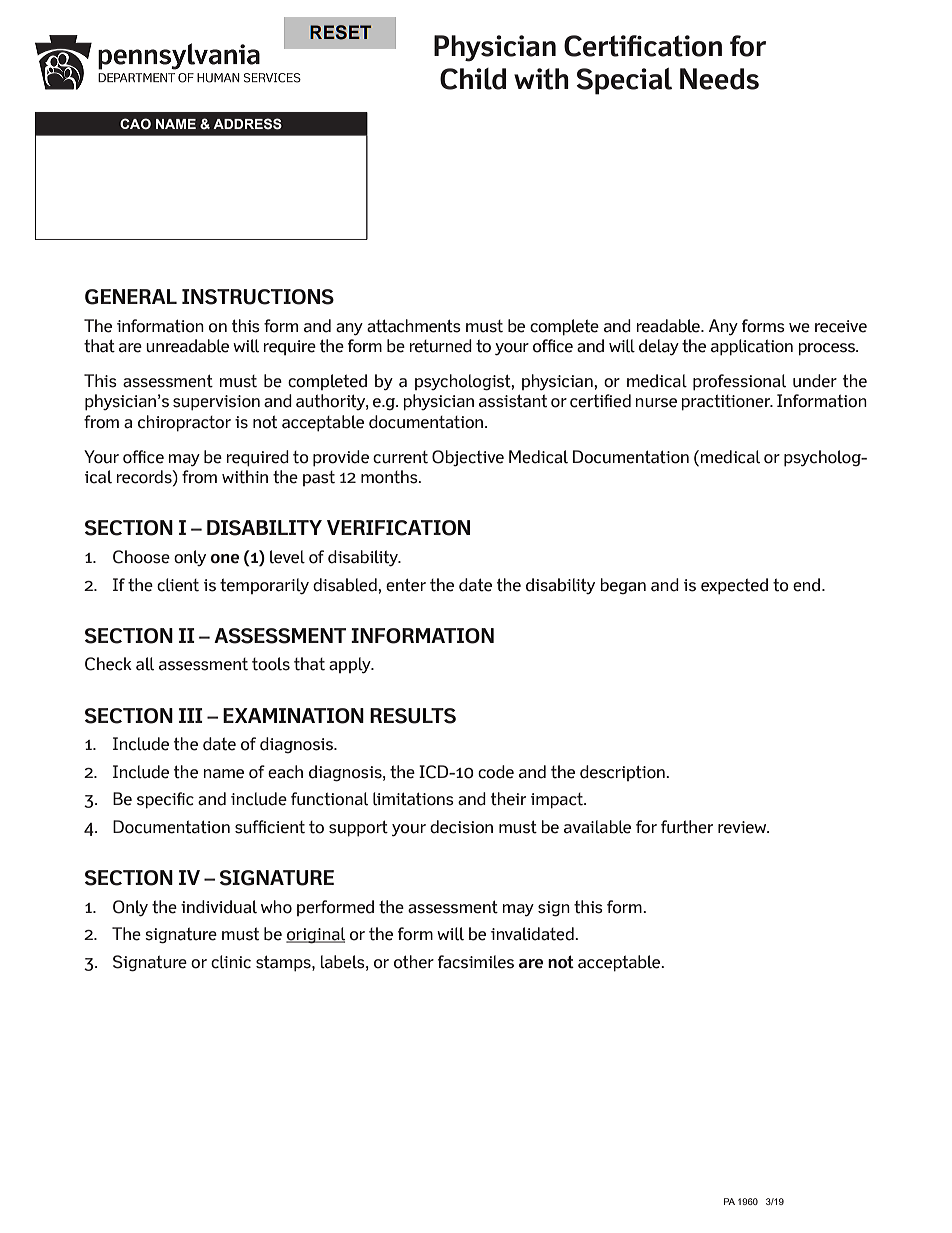 The width and height of the image is (952, 1233). Describe the element at coordinates (247, 124) in the image. I see `ADDRESS` at that location.
